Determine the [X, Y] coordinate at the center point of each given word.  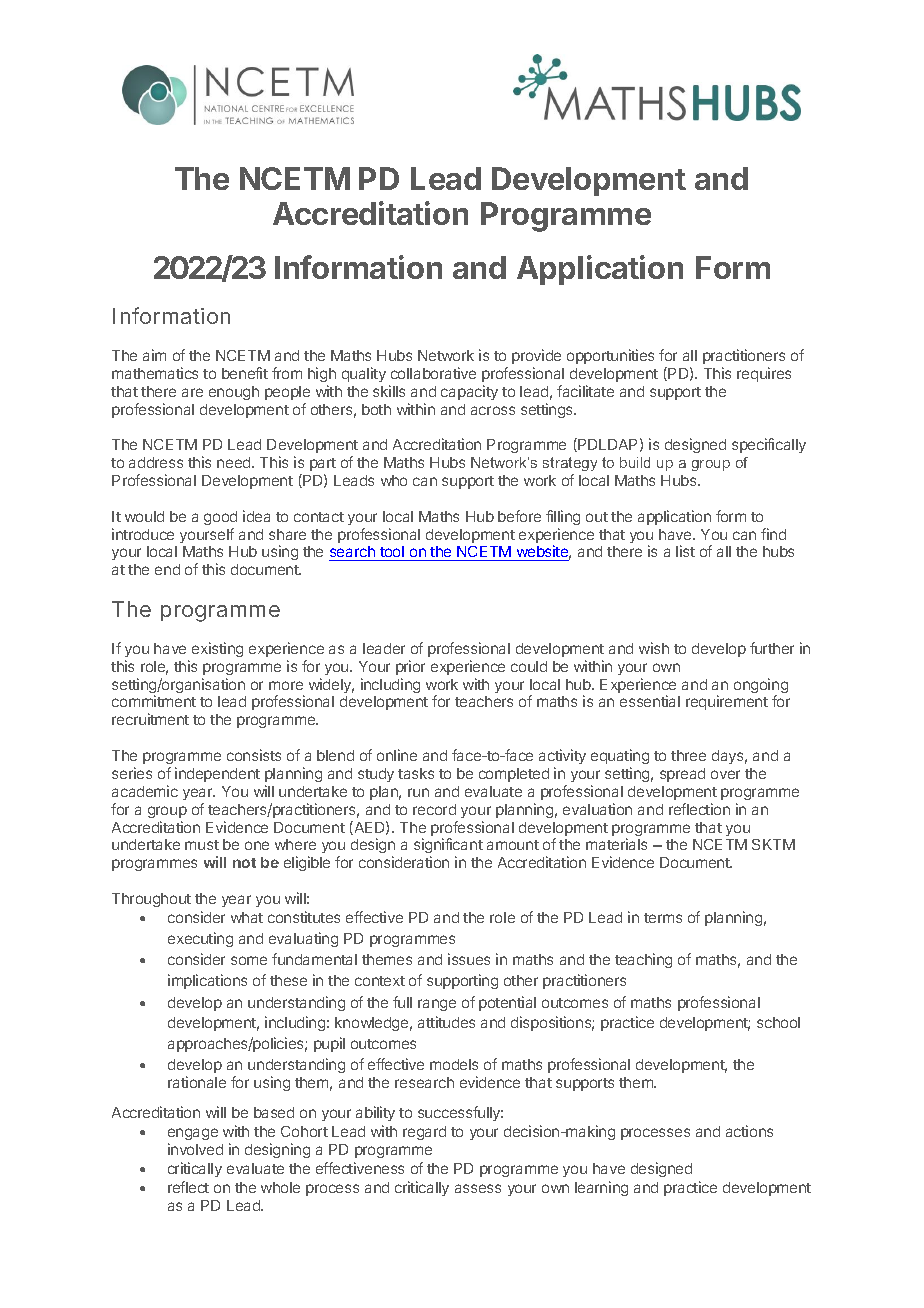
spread [682, 775]
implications [207, 981]
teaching [643, 960]
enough [234, 393]
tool [392, 553]
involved [195, 1149]
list [685, 551]
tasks [416, 773]
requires [764, 374]
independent [217, 774]
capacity [469, 392]
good [220, 518]
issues [469, 959]
